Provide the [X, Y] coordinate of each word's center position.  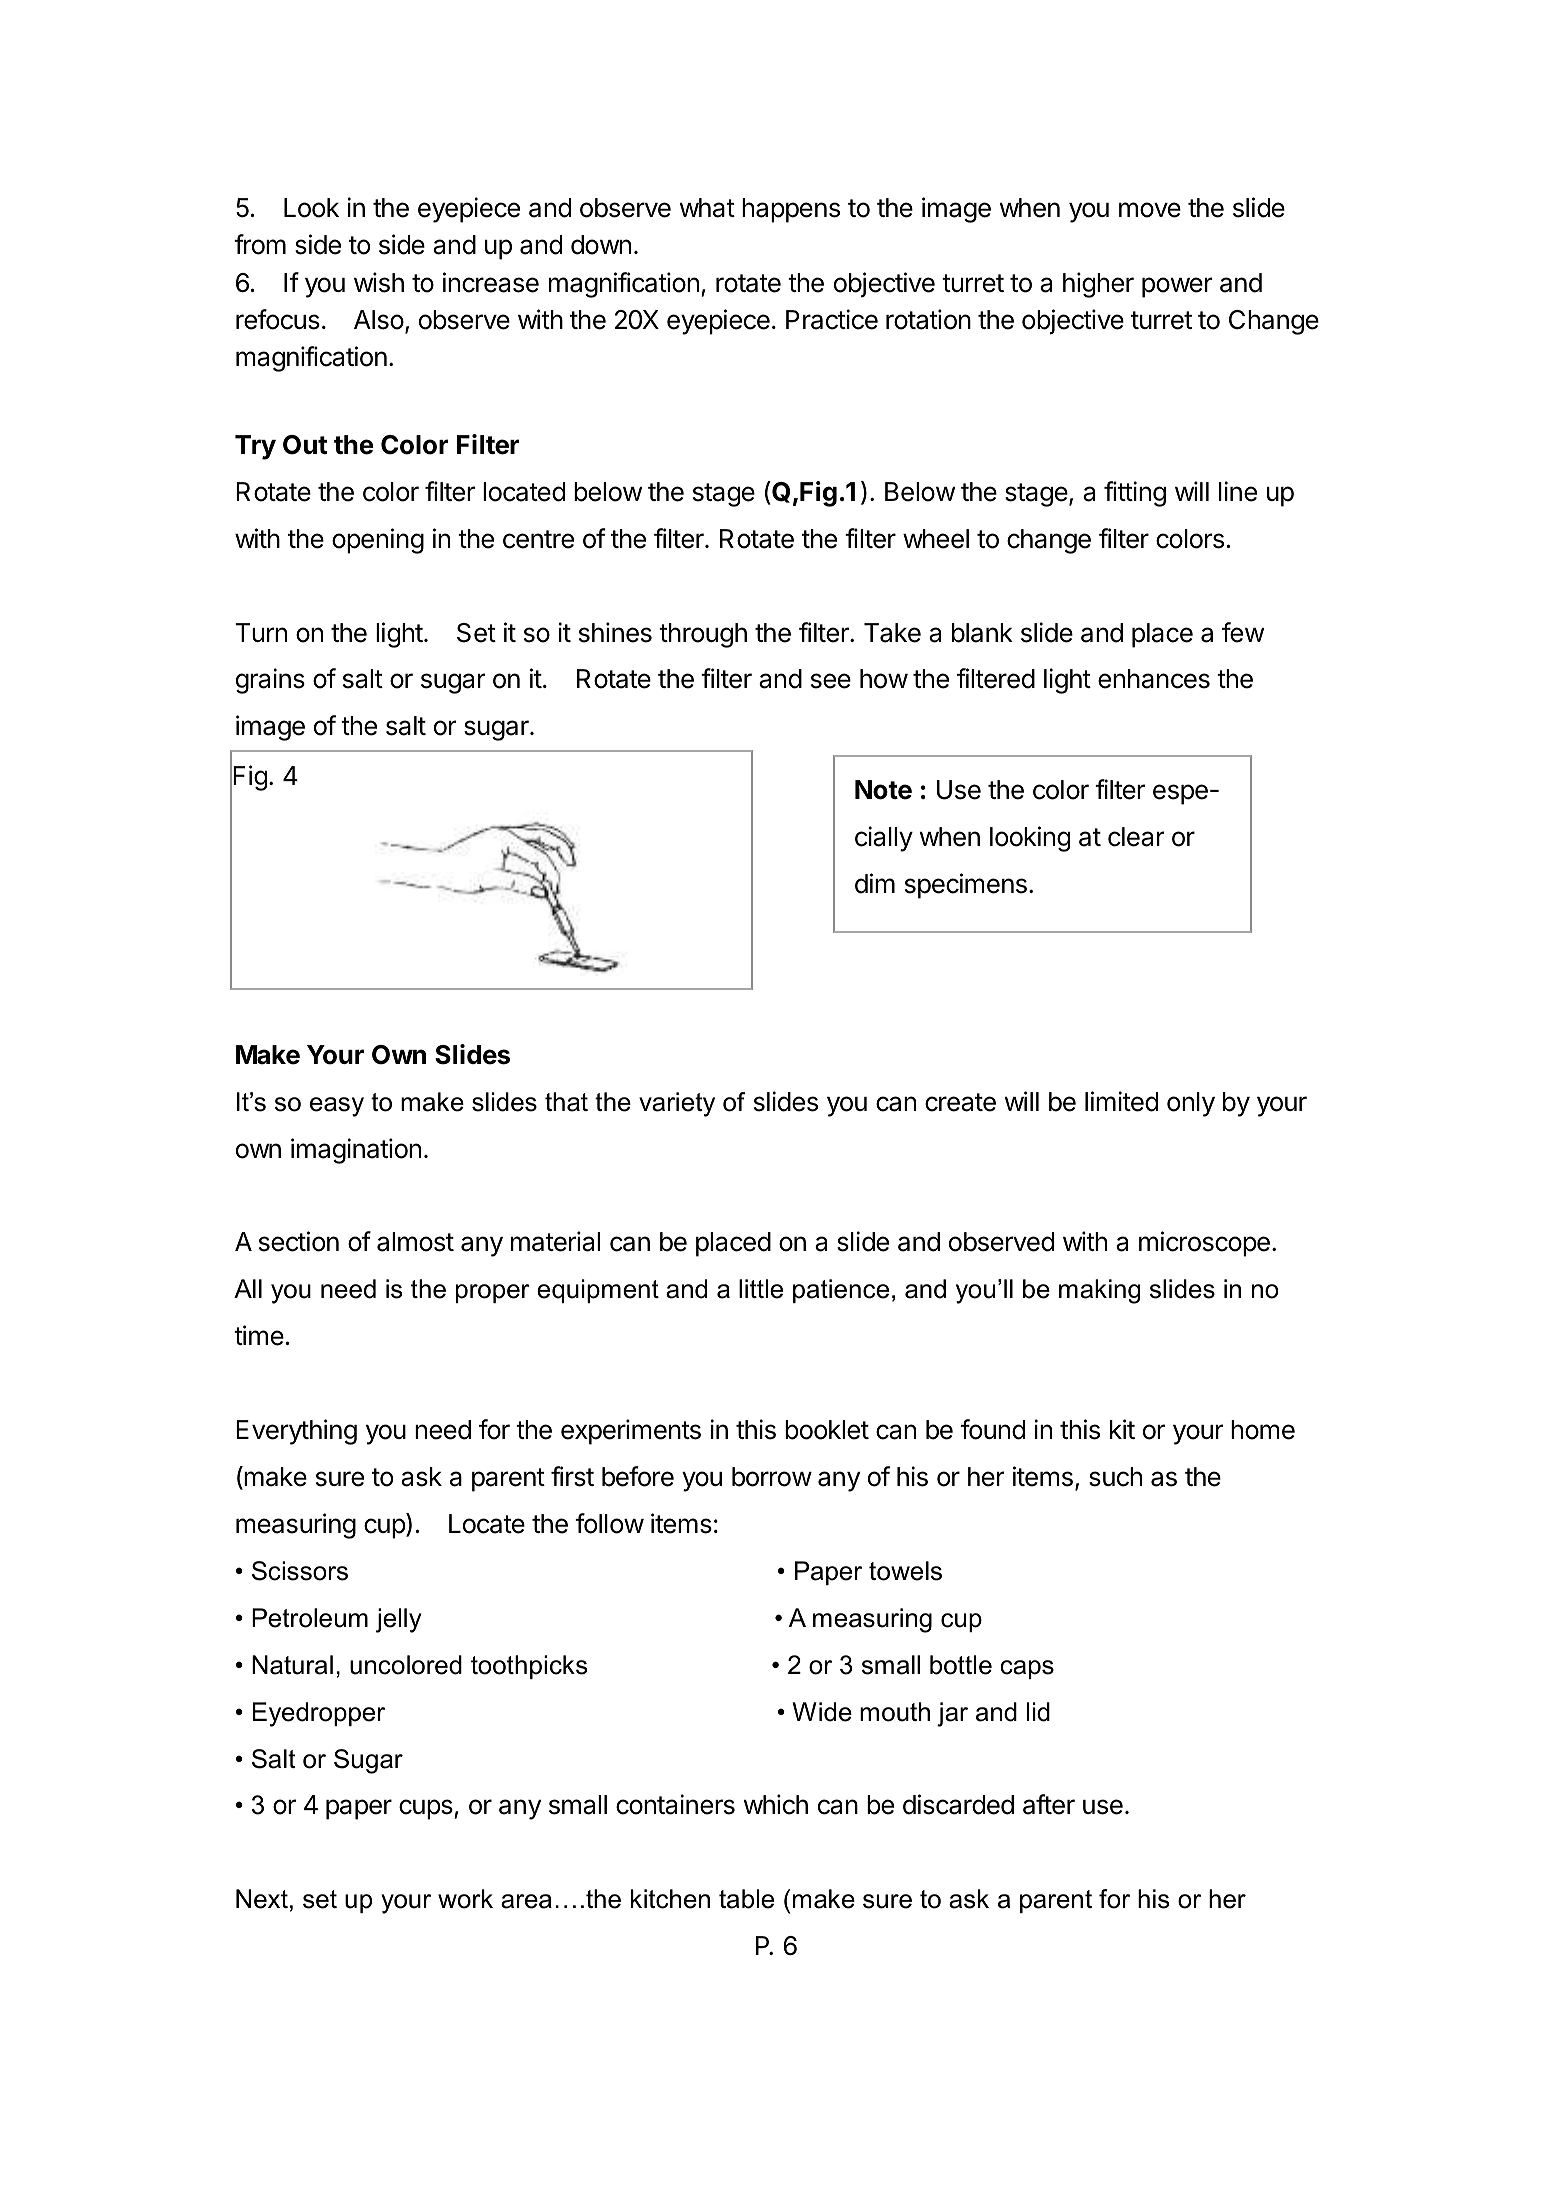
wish [379, 282]
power [1177, 287]
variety [677, 1104]
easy [337, 1107]
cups [427, 1809]
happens [791, 210]
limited [1121, 1101]
